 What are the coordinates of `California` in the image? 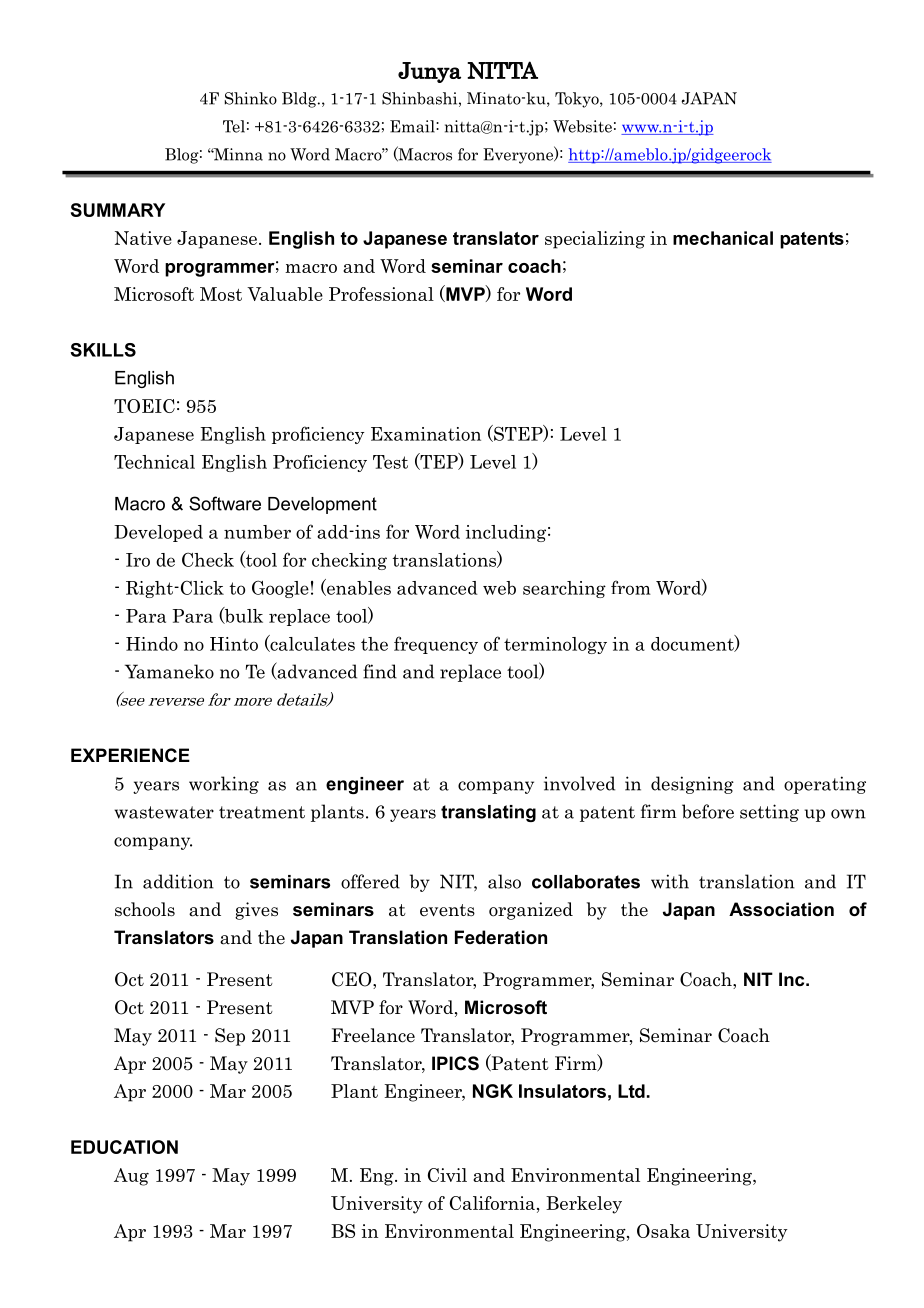 It's located at (492, 1203).
